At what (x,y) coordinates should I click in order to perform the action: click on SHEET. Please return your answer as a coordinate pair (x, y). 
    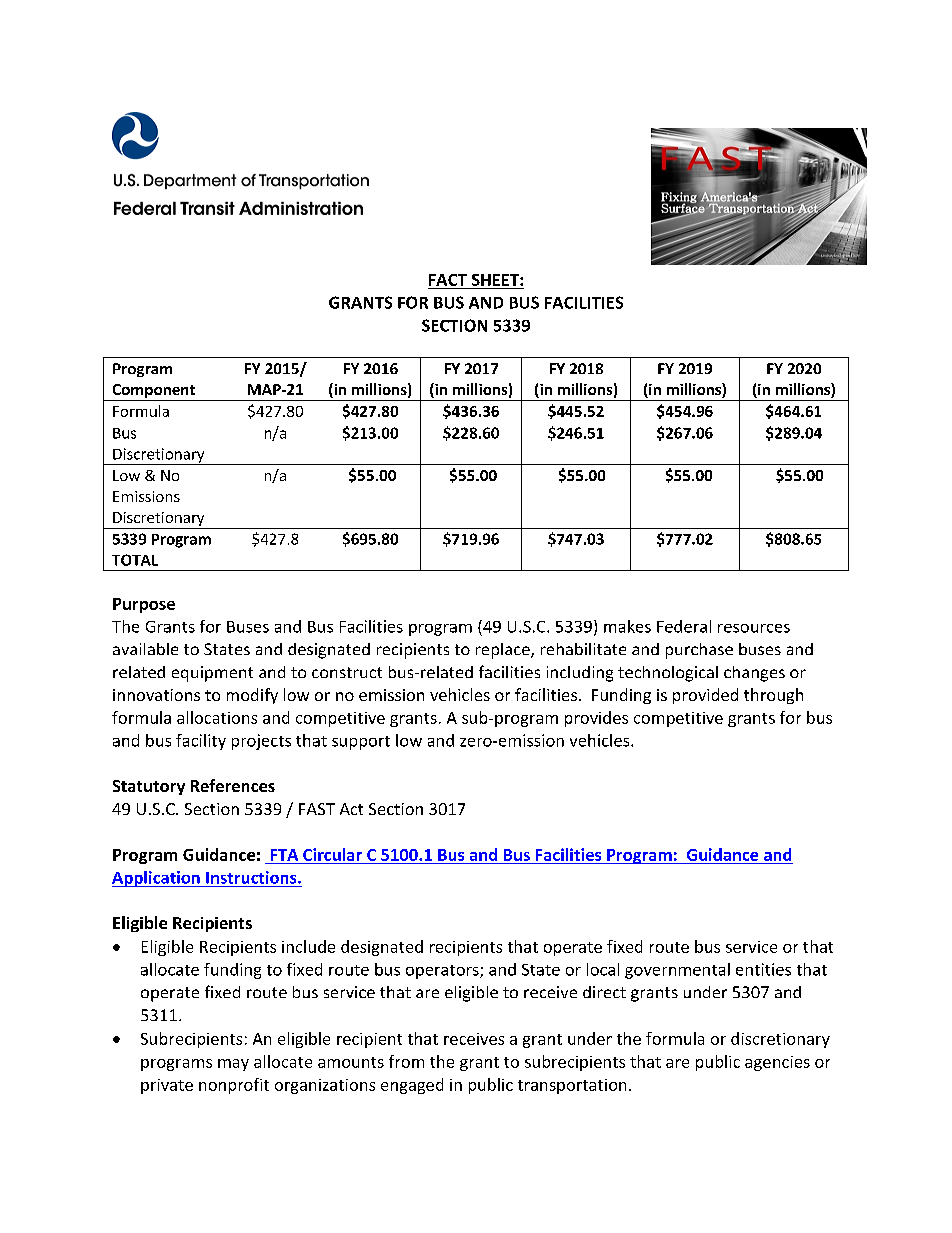
    Looking at the image, I should click on (496, 280).
